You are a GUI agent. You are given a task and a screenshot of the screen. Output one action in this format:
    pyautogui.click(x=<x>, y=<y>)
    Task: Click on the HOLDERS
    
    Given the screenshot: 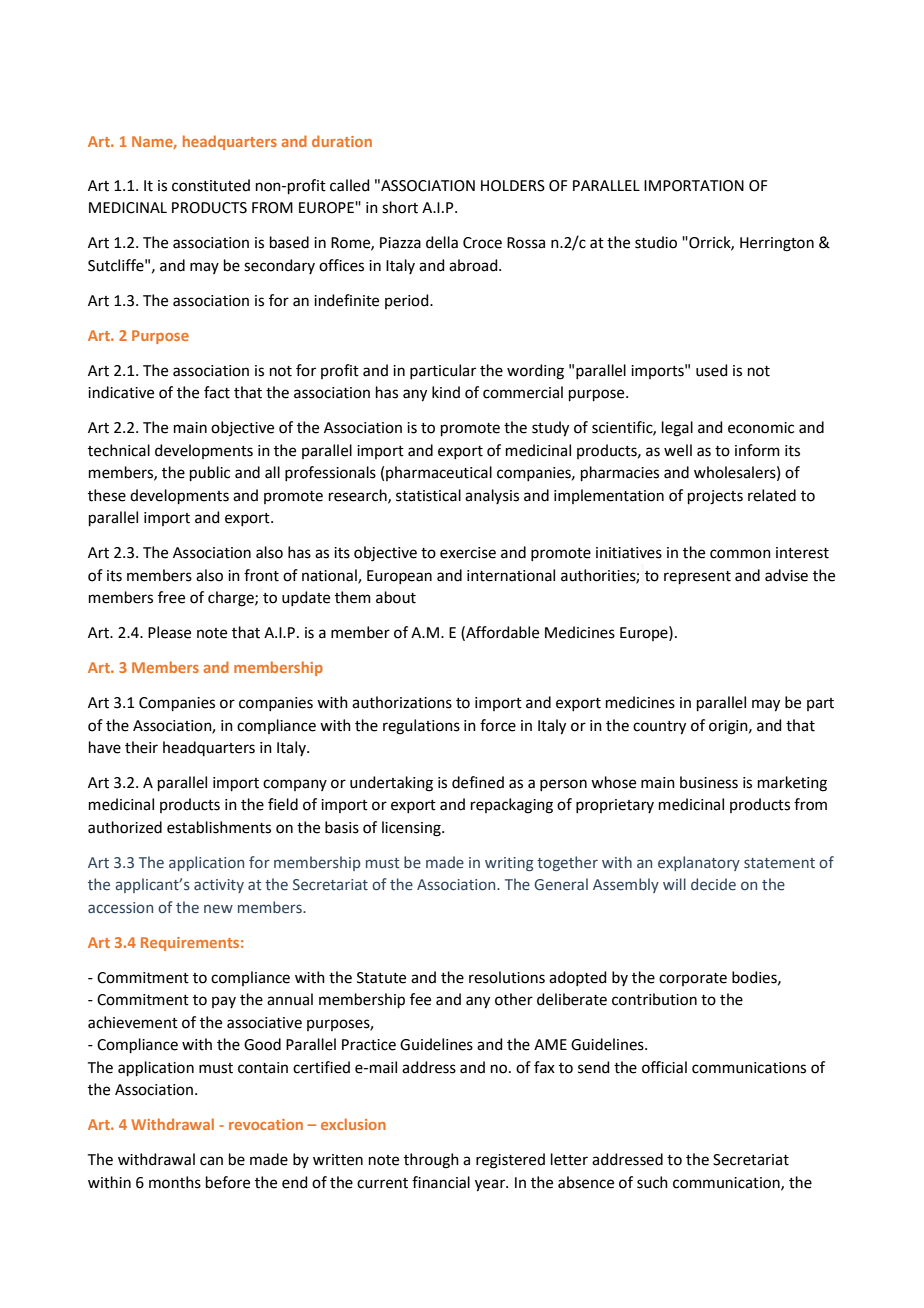 What is the action you would take?
    pyautogui.click(x=513, y=186)
